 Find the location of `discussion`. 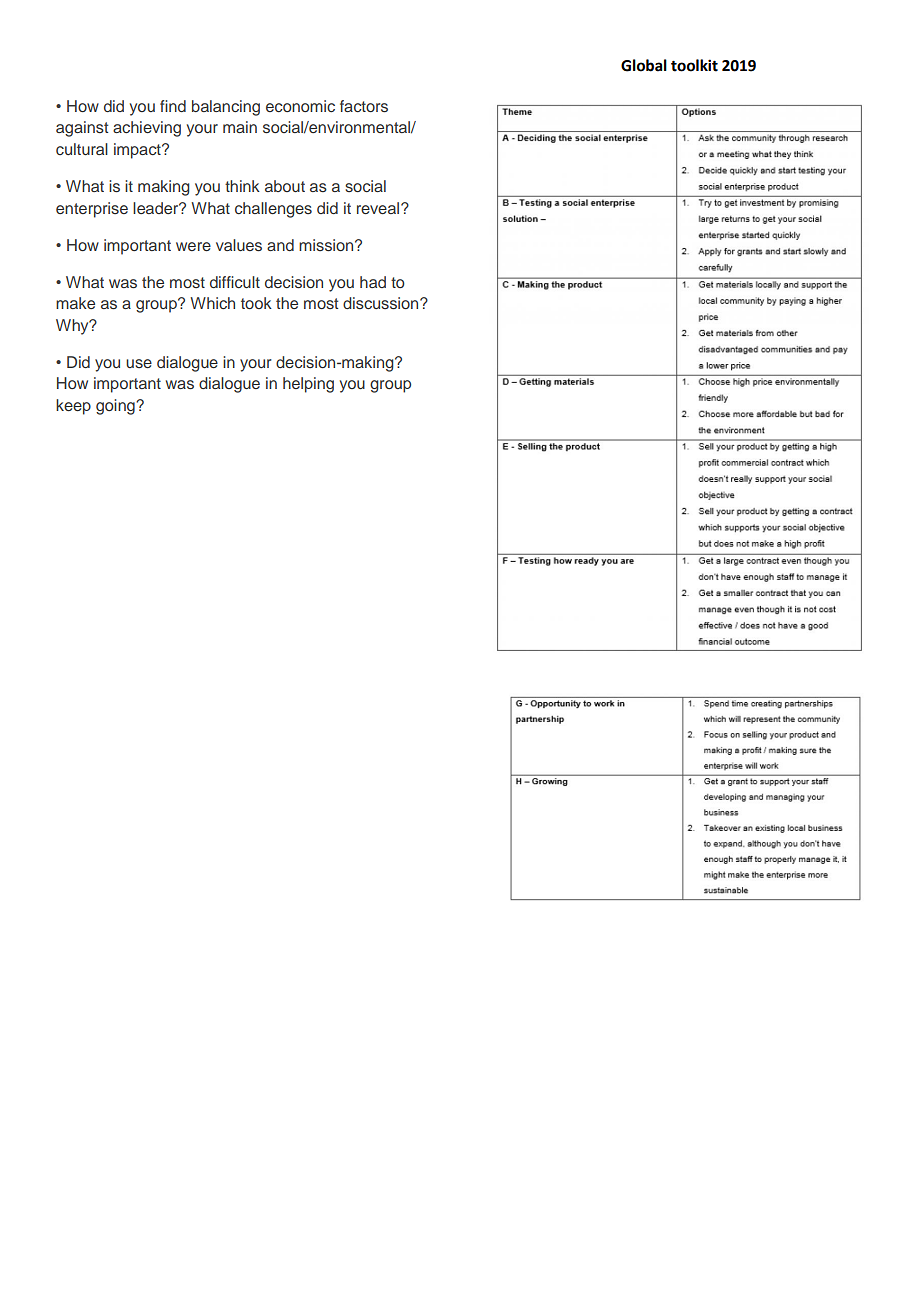

discussion is located at coordinates (382, 303).
